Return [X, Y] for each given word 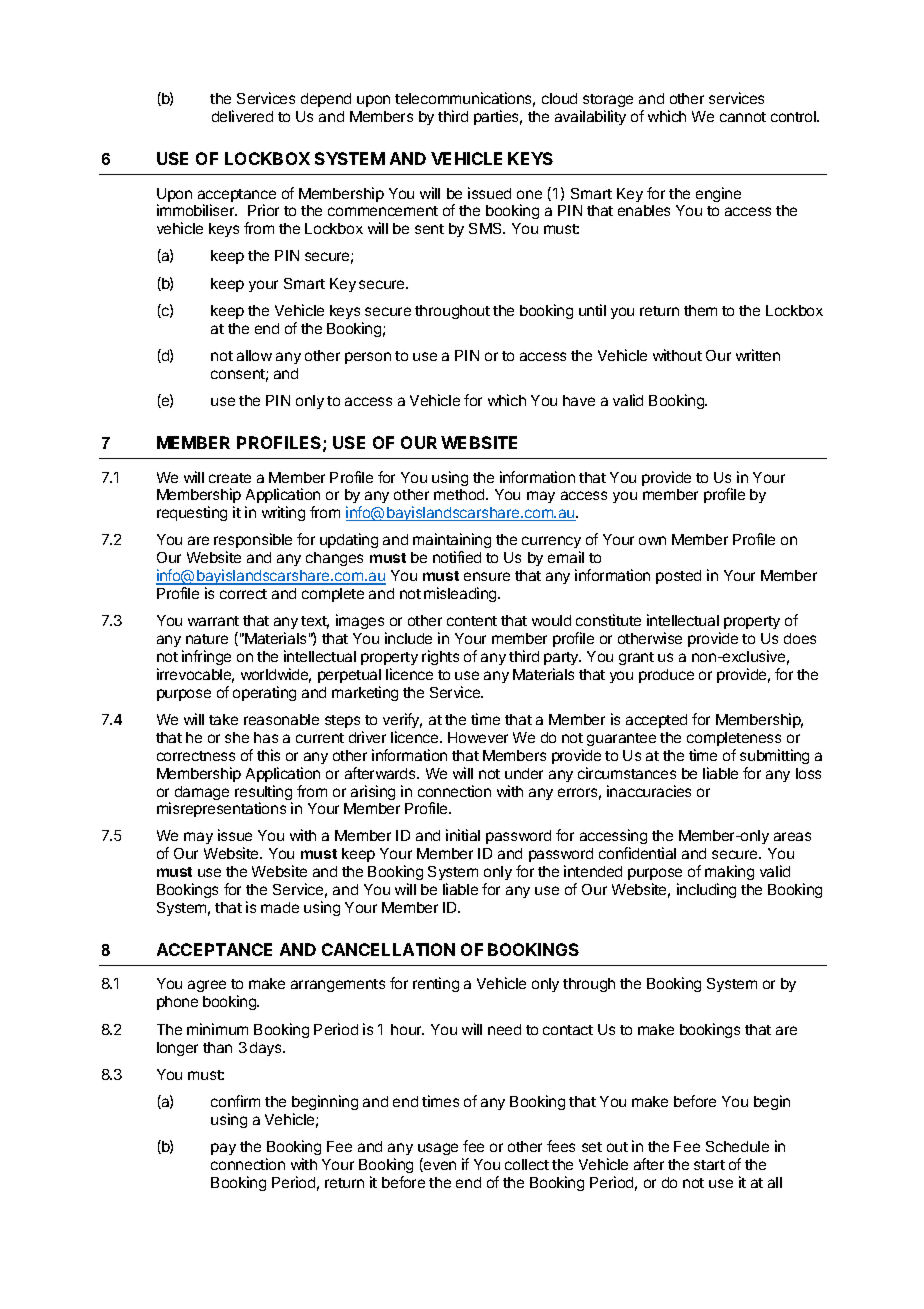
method [460, 494]
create [230, 478]
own [652, 540]
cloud [559, 98]
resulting [263, 794]
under [524, 773]
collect [527, 1164]
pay [223, 1149]
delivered [242, 116]
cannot [743, 117]
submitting [774, 756]
